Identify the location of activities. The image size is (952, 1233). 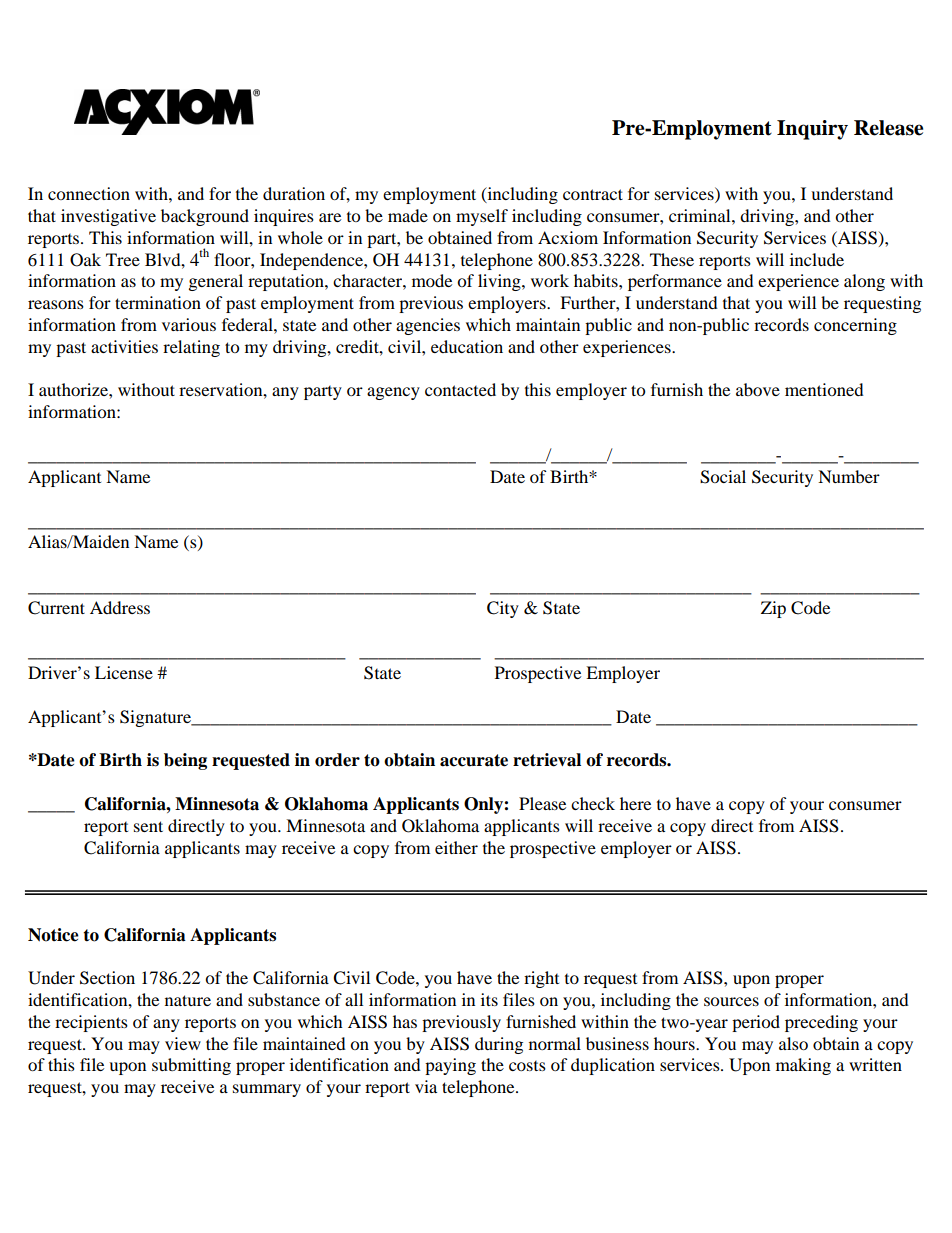
(124, 346).
